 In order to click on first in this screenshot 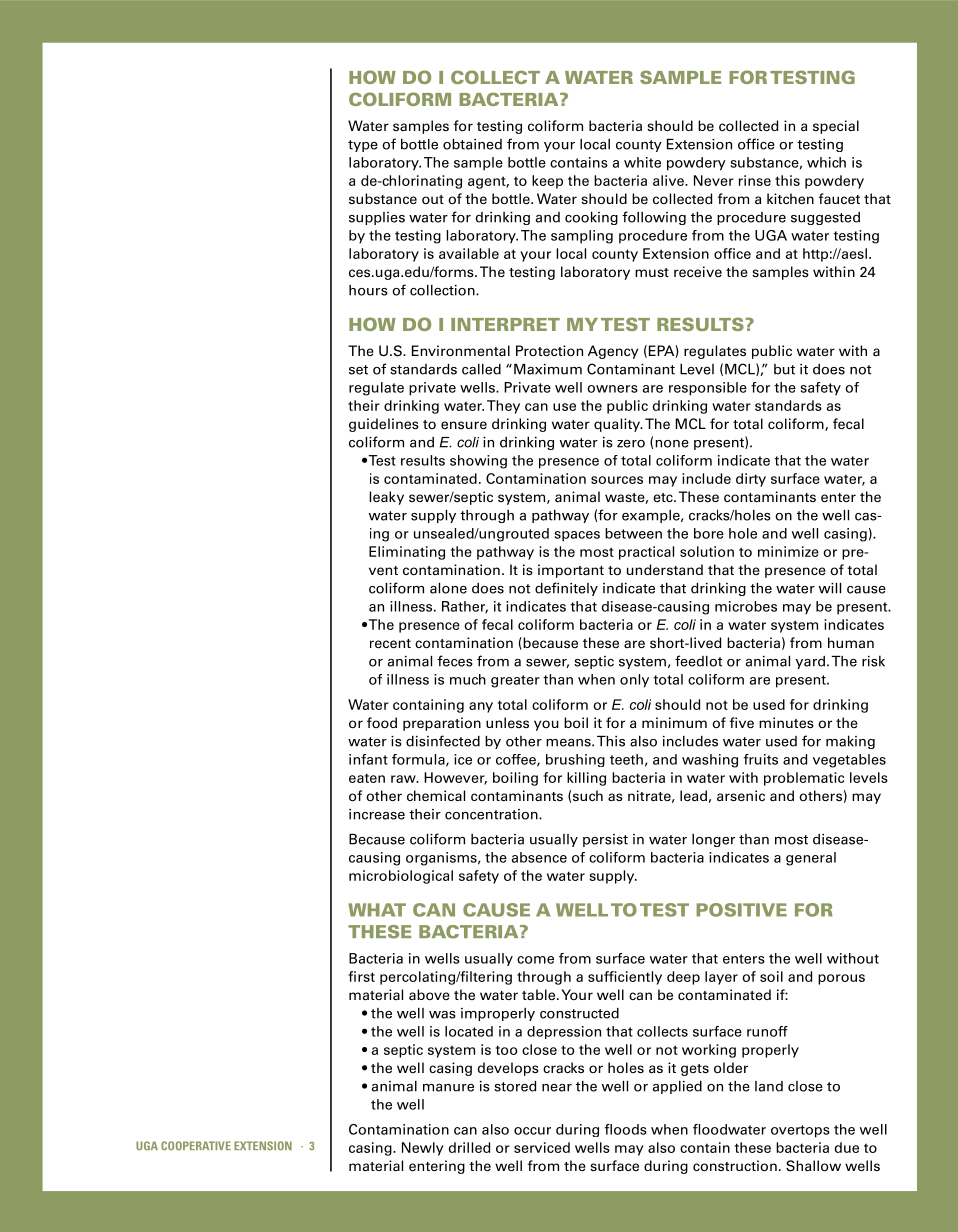, I will do `click(361, 976)`.
